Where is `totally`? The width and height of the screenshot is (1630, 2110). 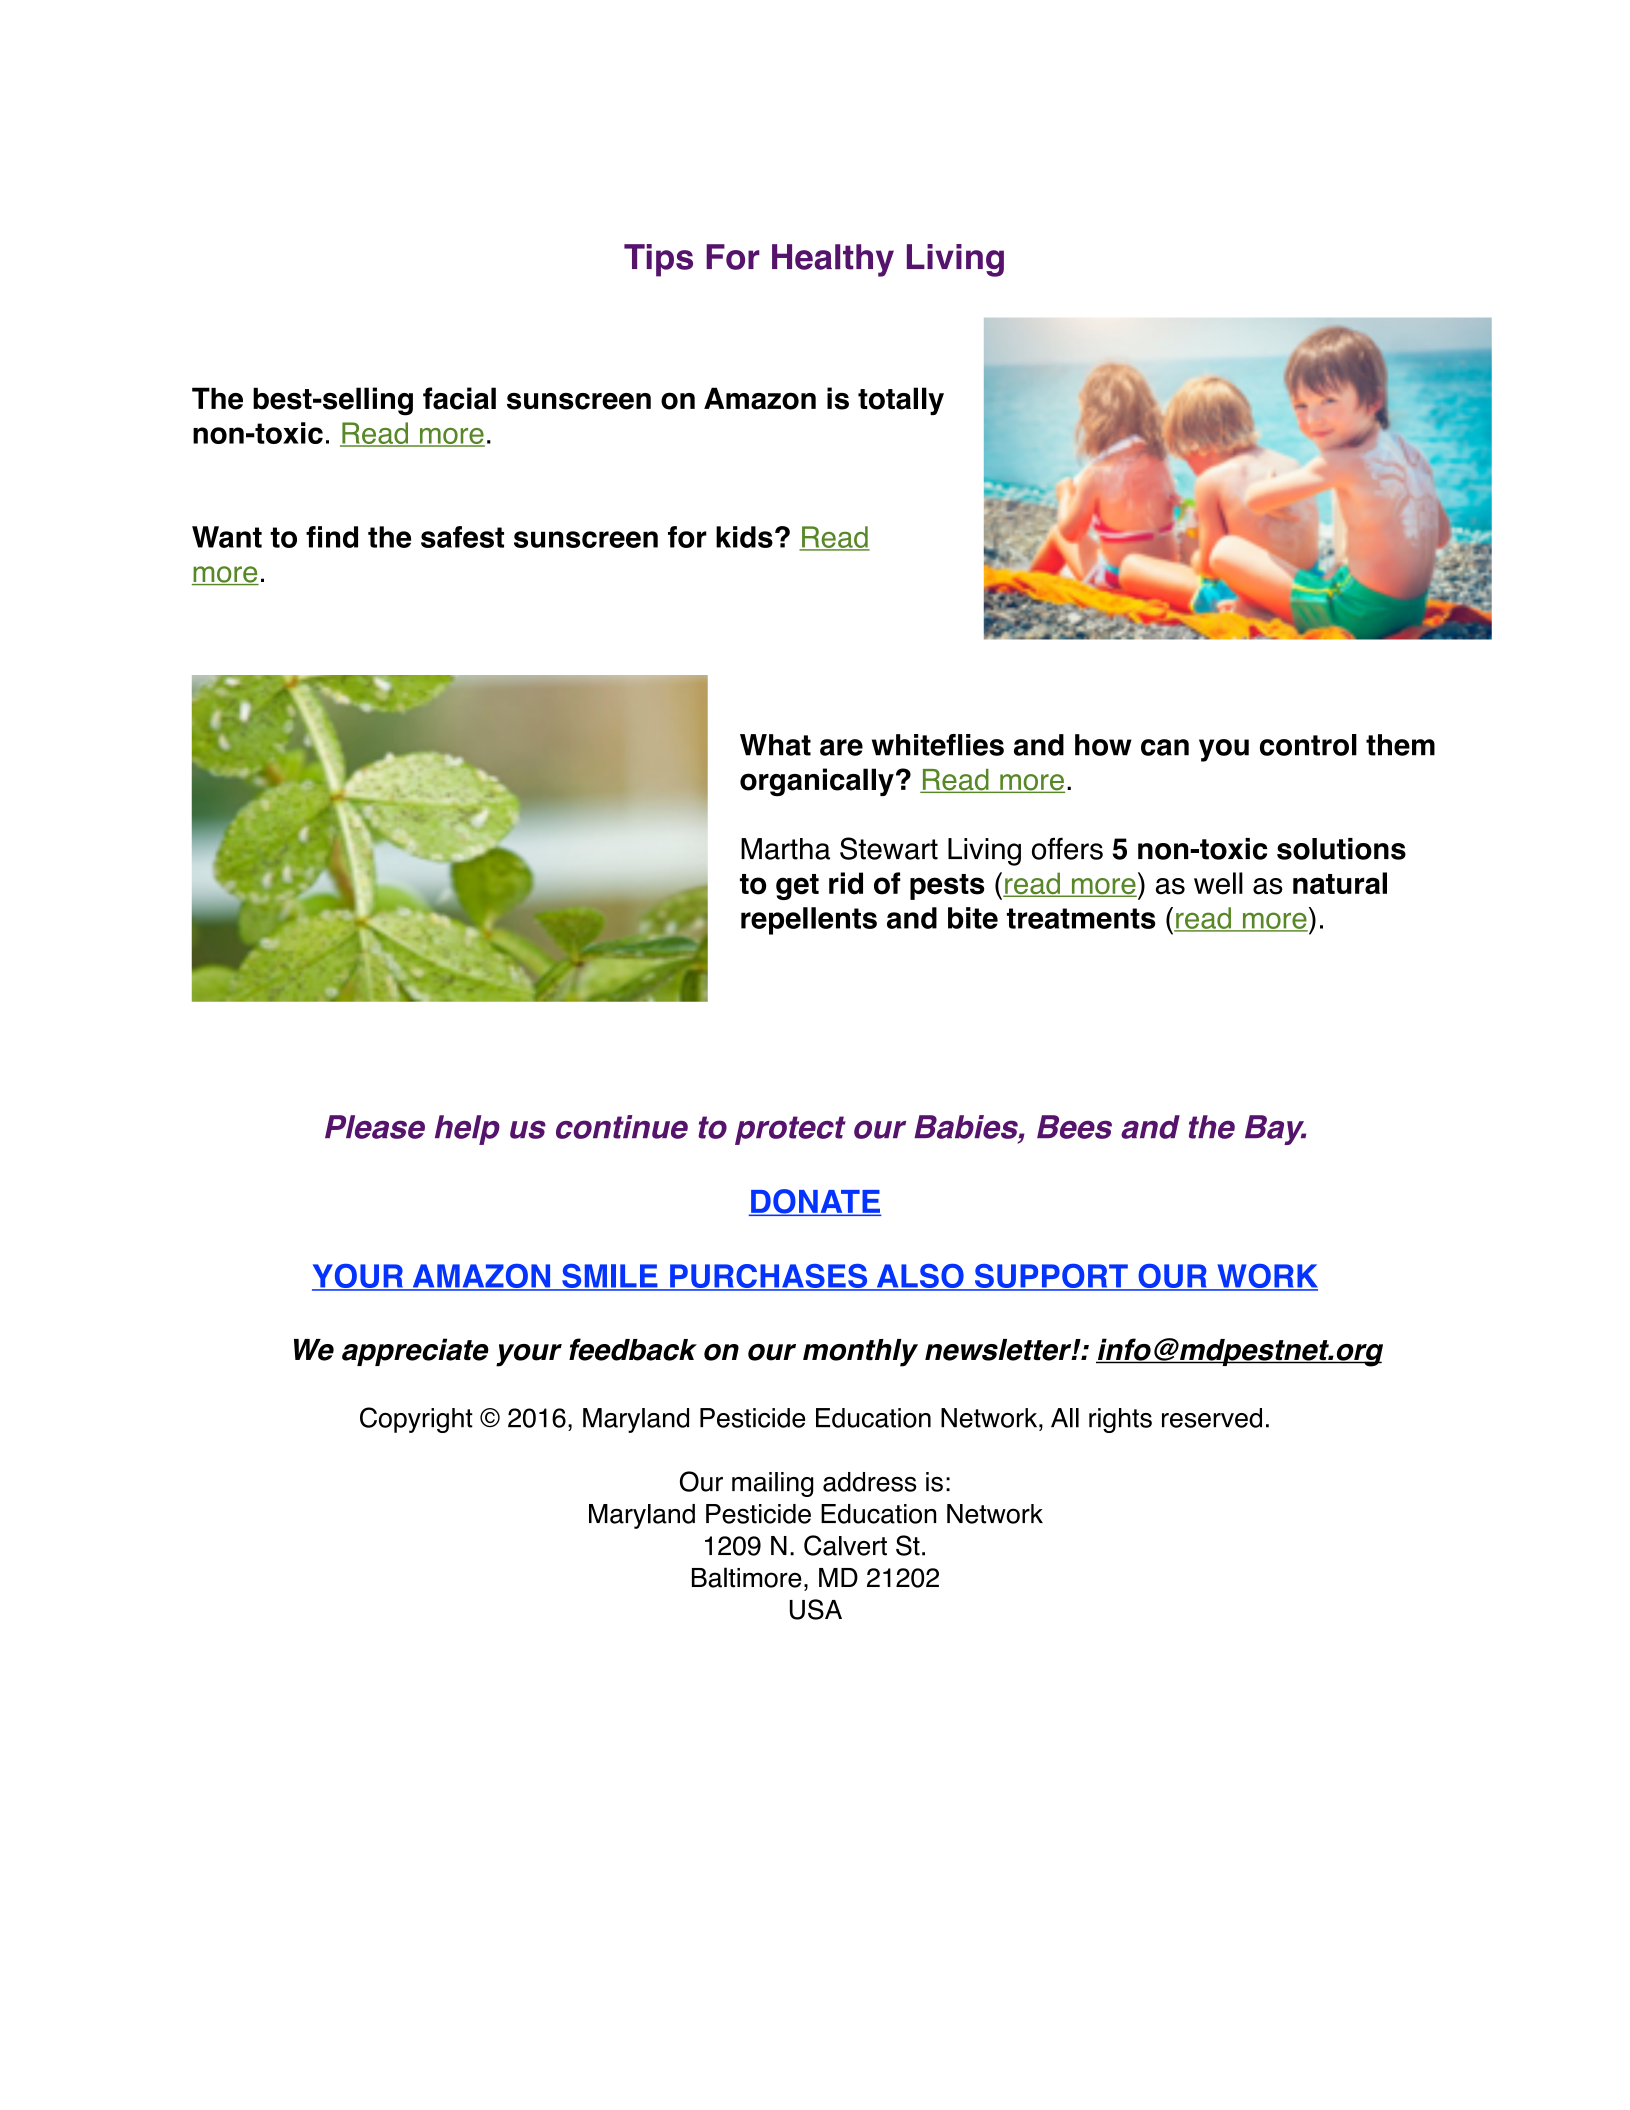 totally is located at coordinates (901, 401).
